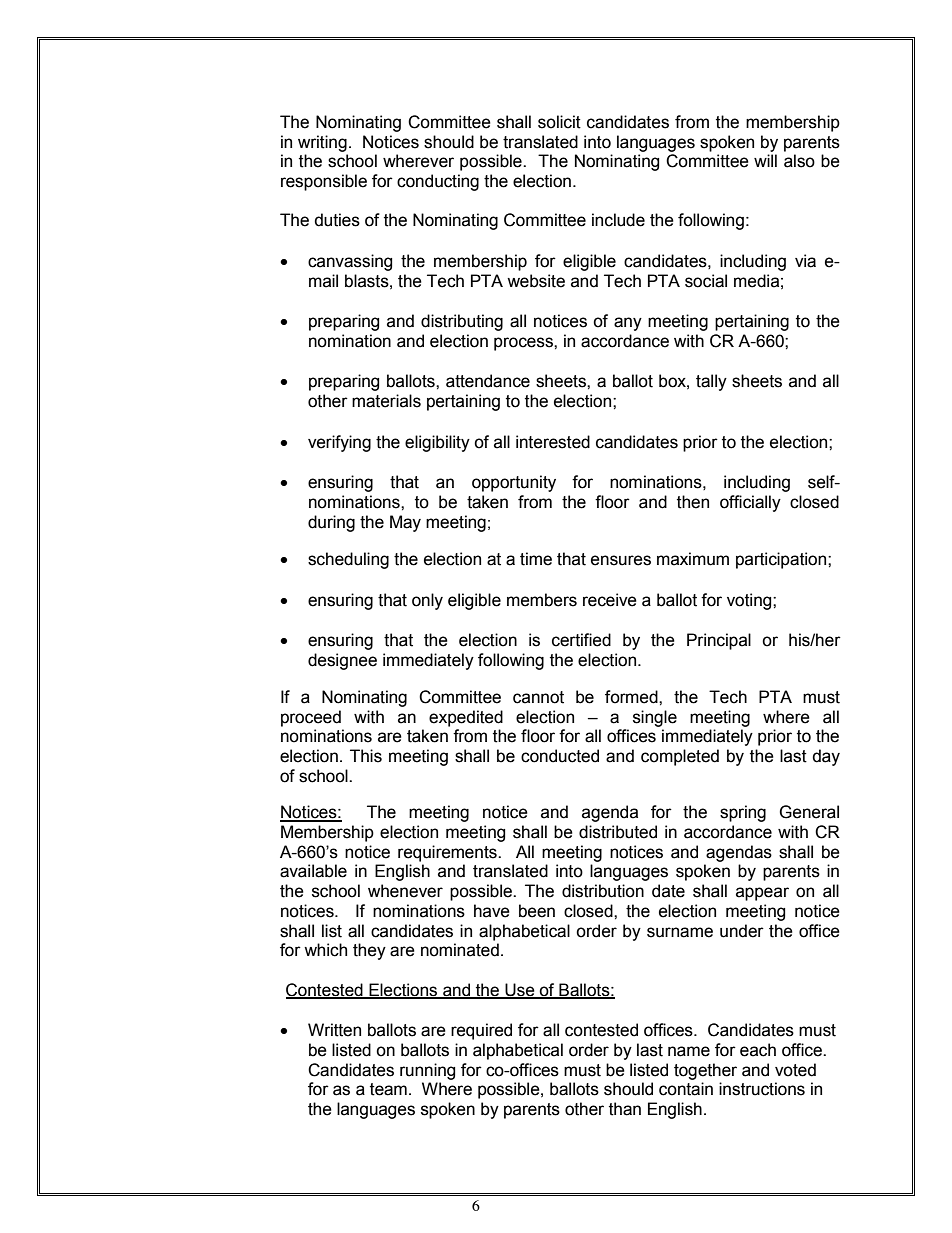 This screenshot has height=1233, width=952. What do you see at coordinates (560, 756) in the screenshot?
I see `conducted` at bounding box center [560, 756].
